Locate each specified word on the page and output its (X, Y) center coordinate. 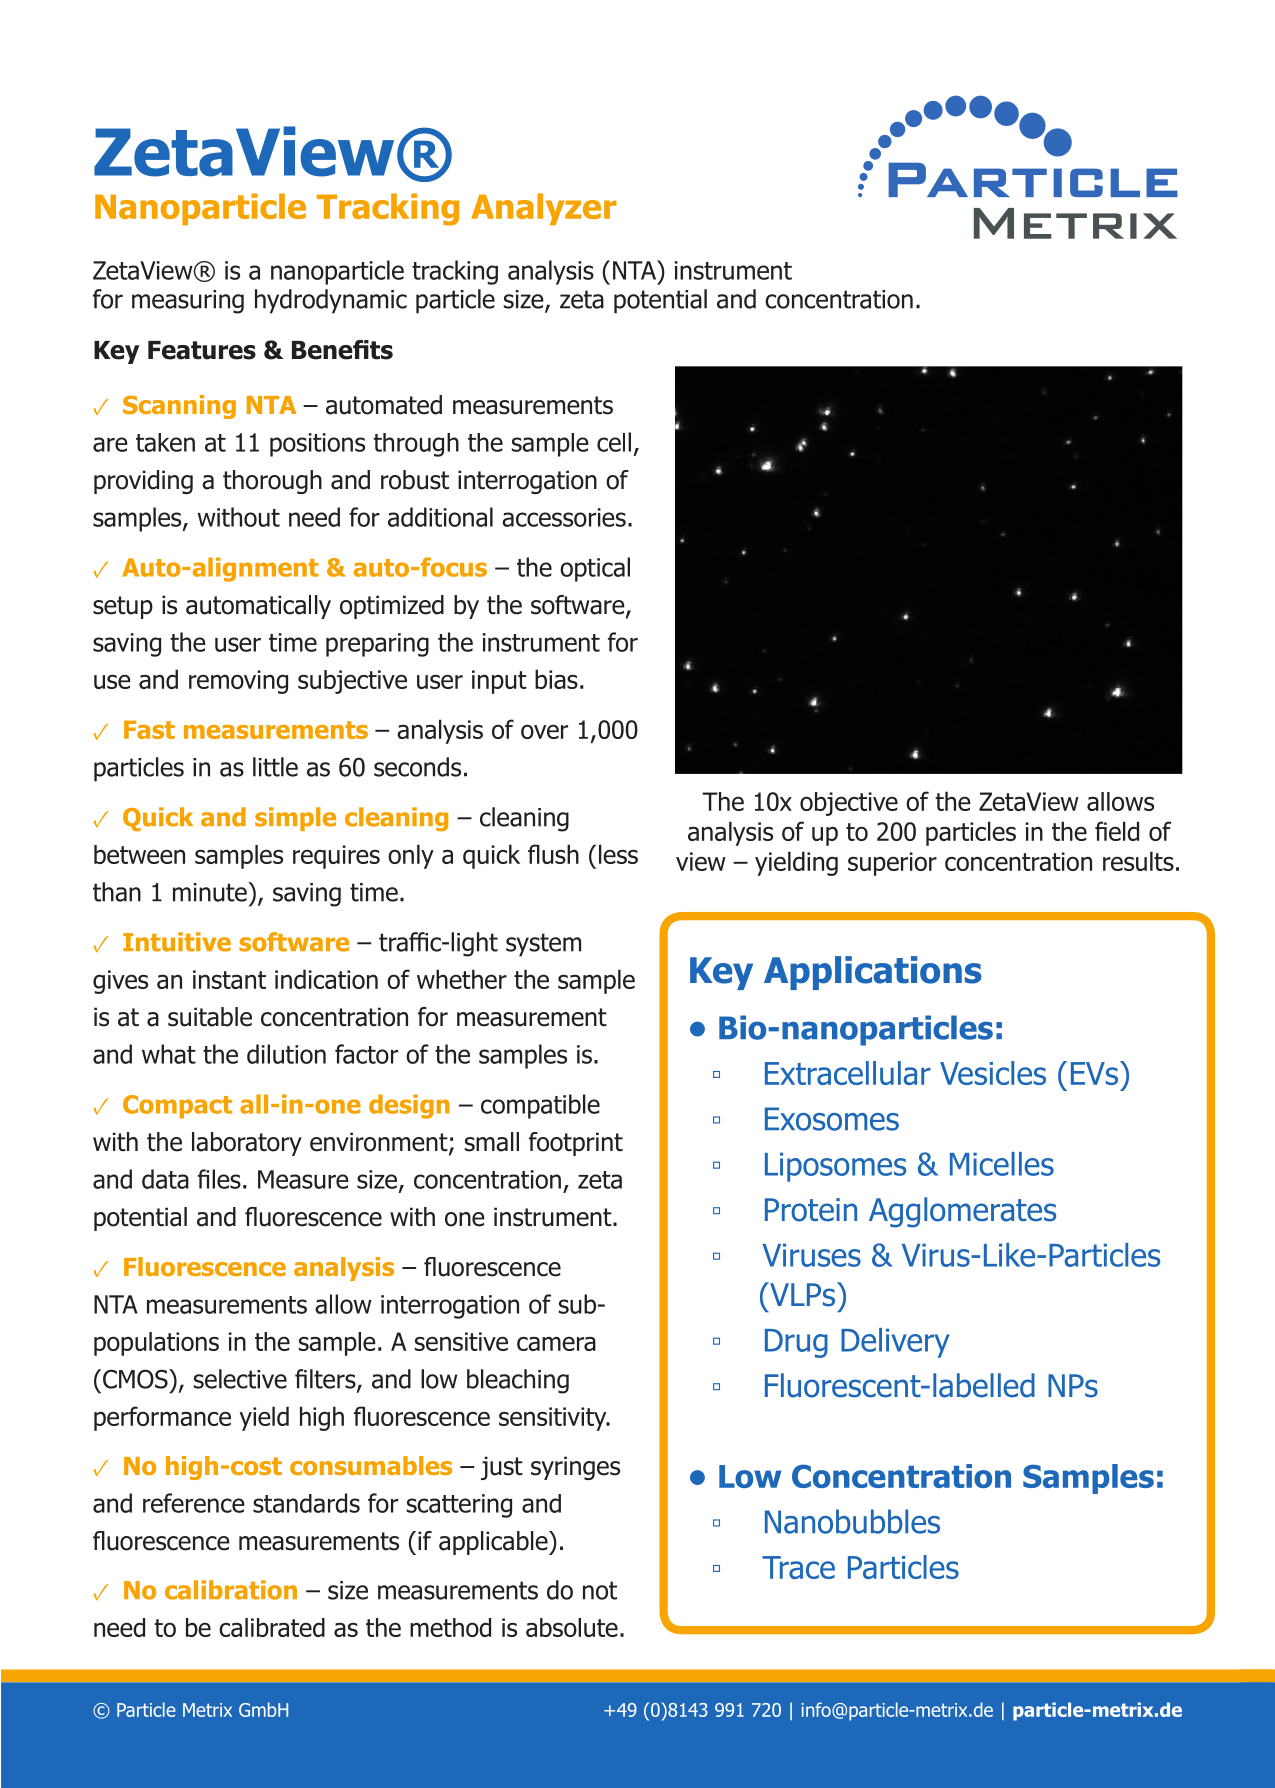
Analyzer (544, 209)
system (543, 945)
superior (892, 864)
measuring (188, 302)
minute (211, 892)
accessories (564, 517)
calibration (231, 1590)
